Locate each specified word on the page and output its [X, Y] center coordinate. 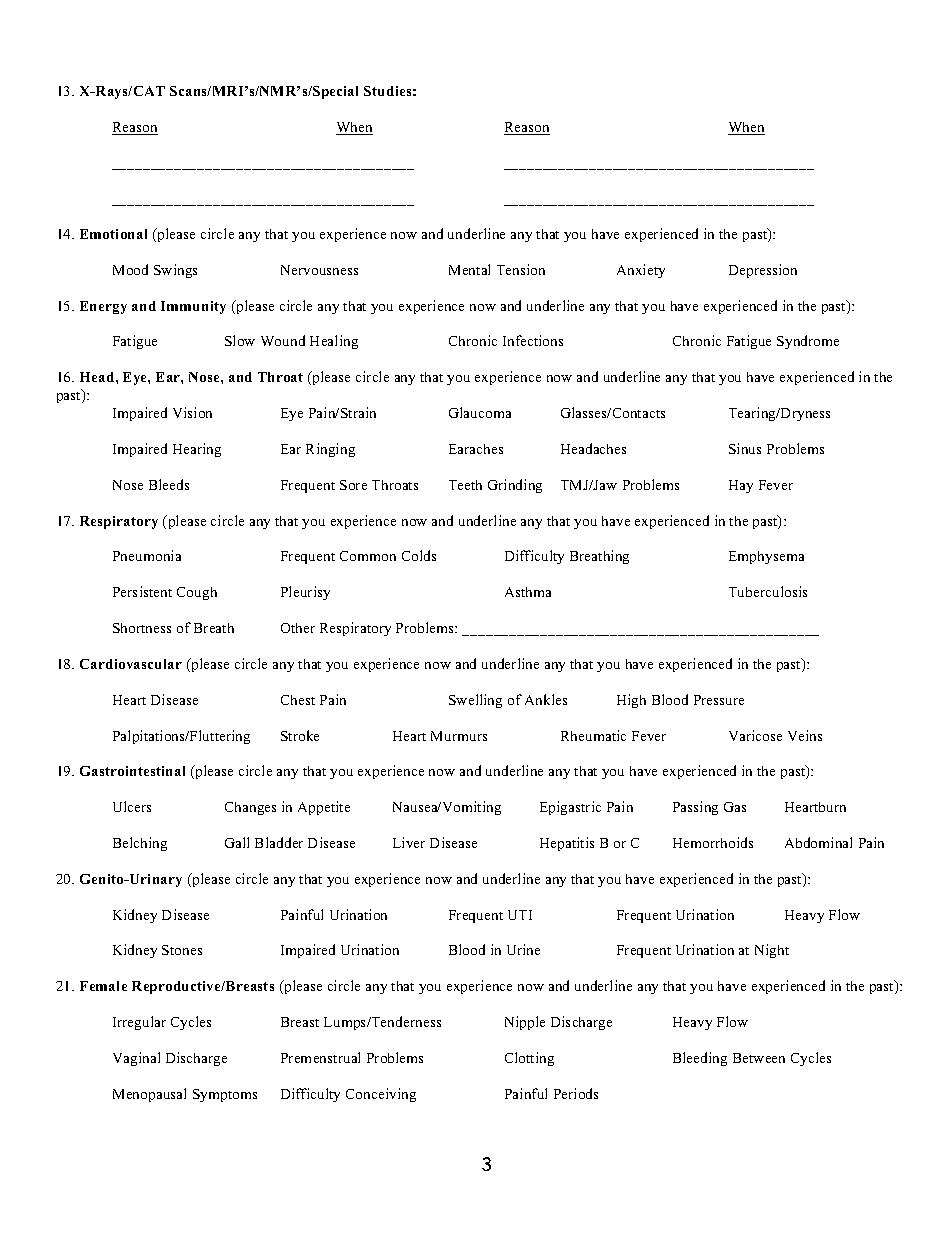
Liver [409, 842]
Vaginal [136, 1059]
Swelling [475, 701]
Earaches [476, 449]
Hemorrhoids [713, 842]
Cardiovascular [131, 664]
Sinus [745, 448]
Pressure [719, 700]
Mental [469, 269]
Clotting [529, 1059]
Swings [175, 271]
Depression [763, 271]
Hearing [197, 450]
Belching [140, 844]
